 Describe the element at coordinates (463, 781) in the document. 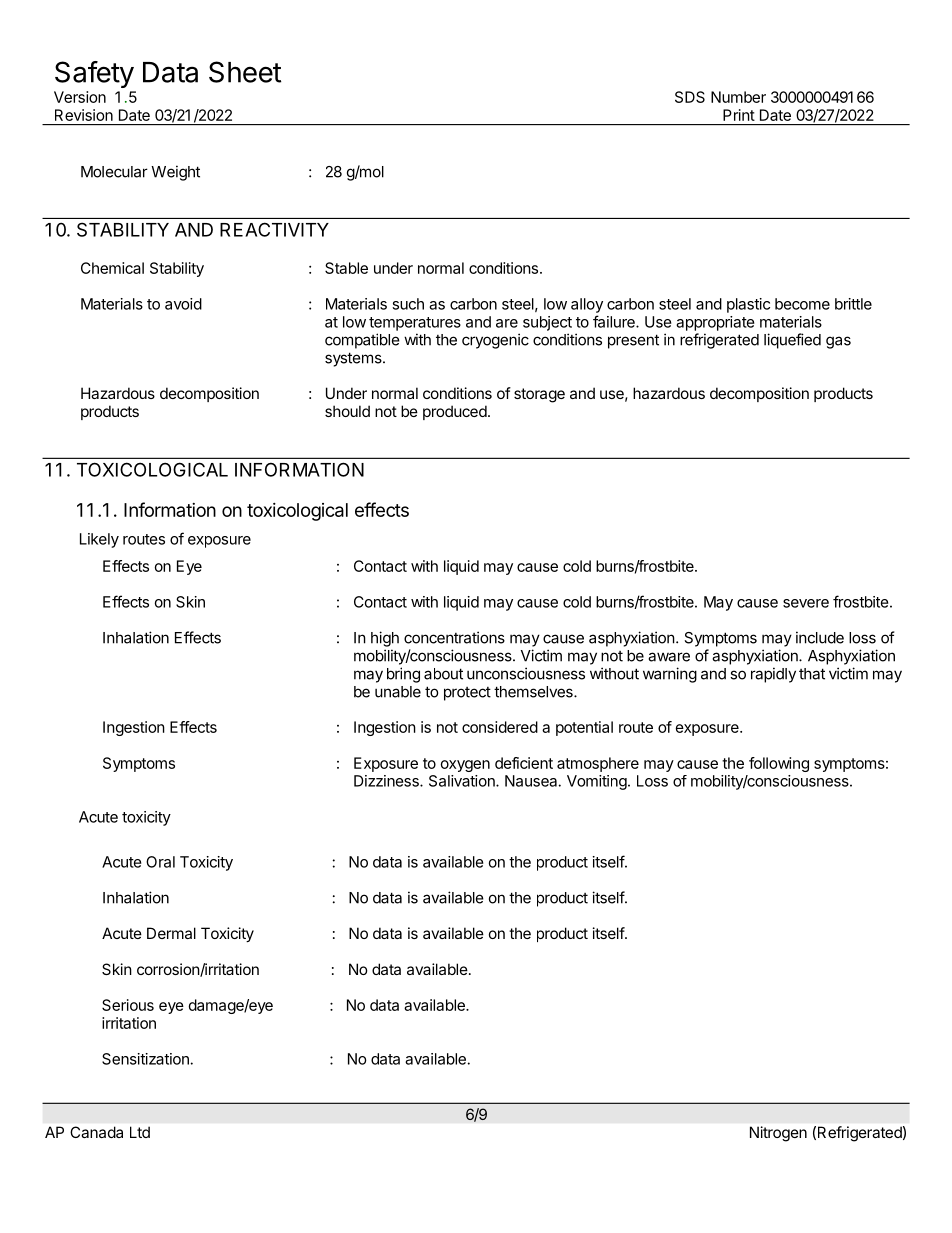

I see `Salivation` at that location.
